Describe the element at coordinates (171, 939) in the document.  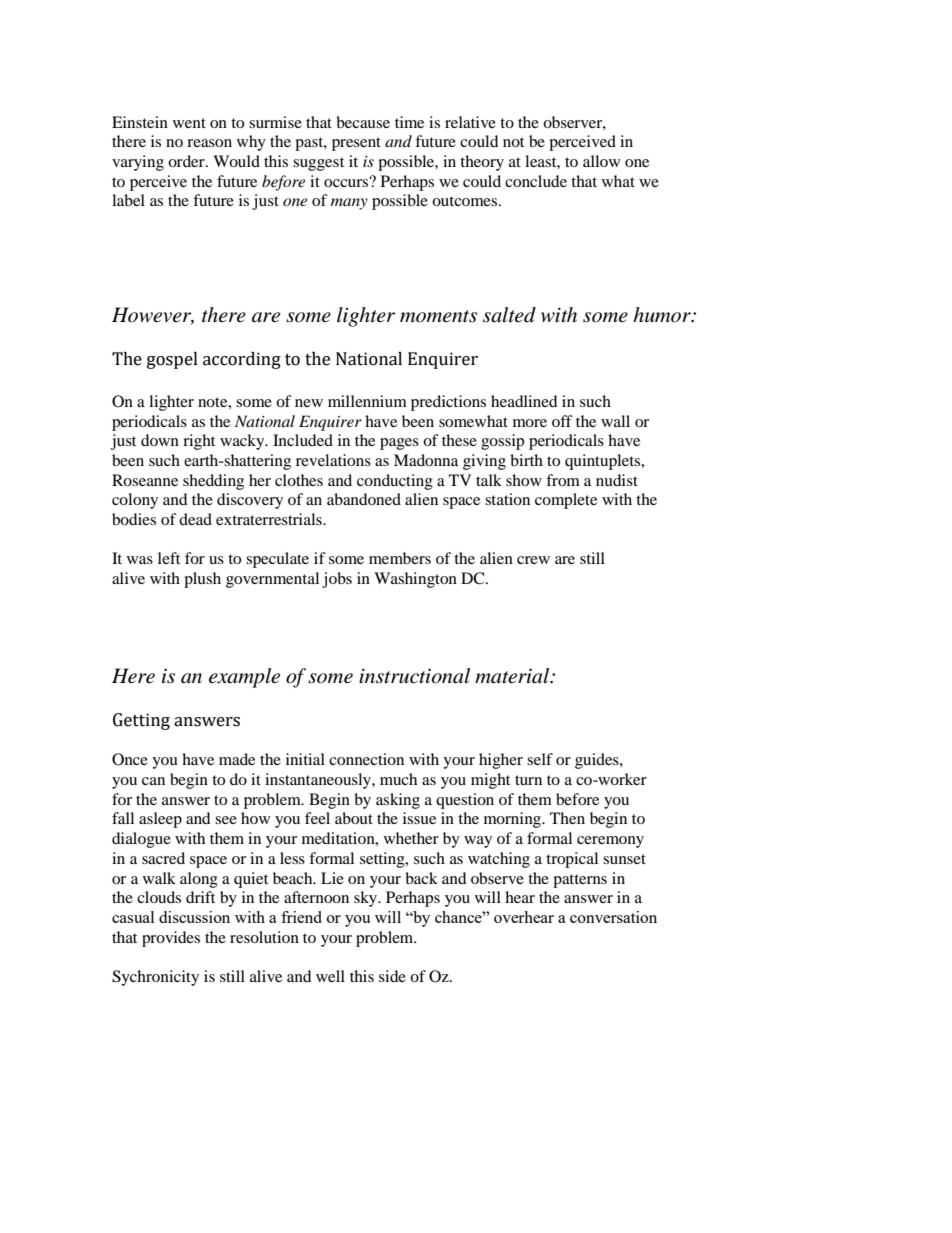
I see `provides` at that location.
